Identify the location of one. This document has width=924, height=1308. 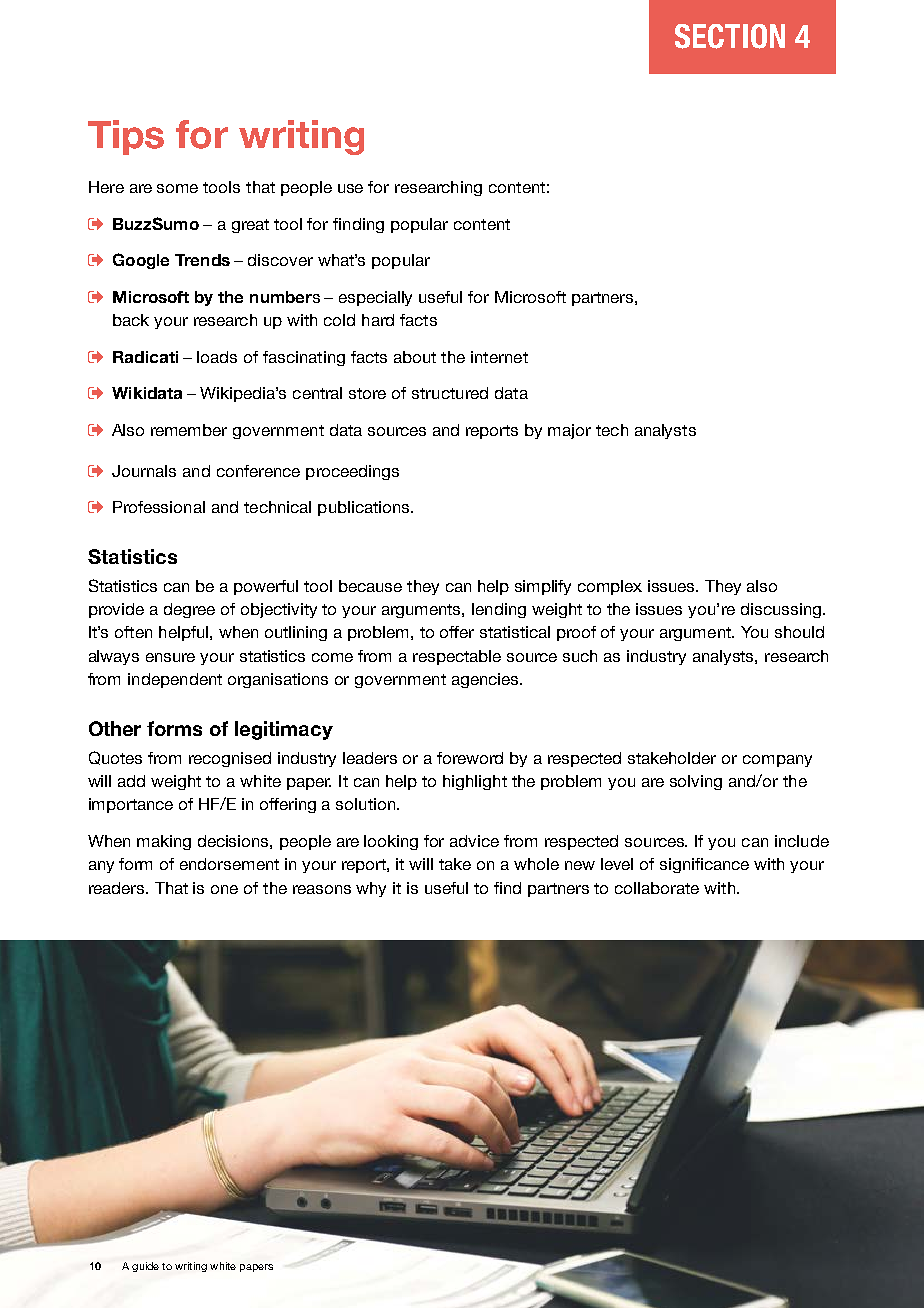
(224, 889).
